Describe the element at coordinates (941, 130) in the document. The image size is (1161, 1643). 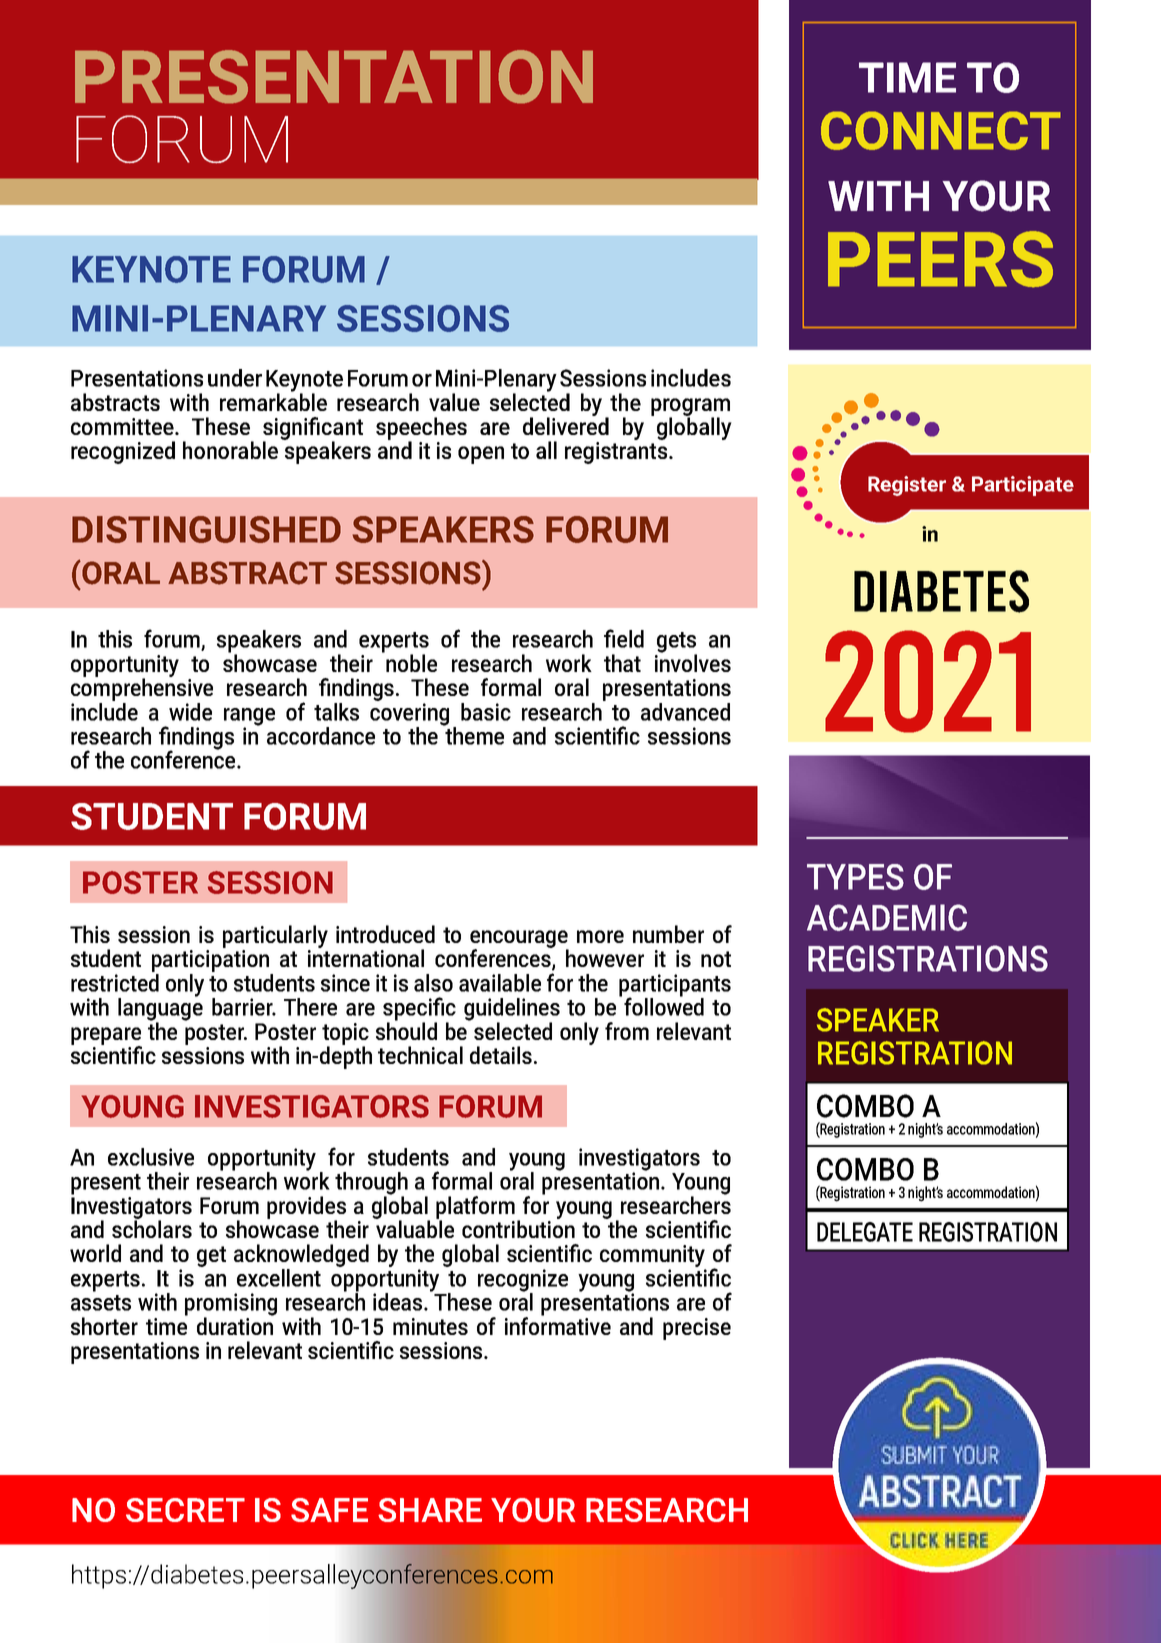
I see `CONNECT` at that location.
